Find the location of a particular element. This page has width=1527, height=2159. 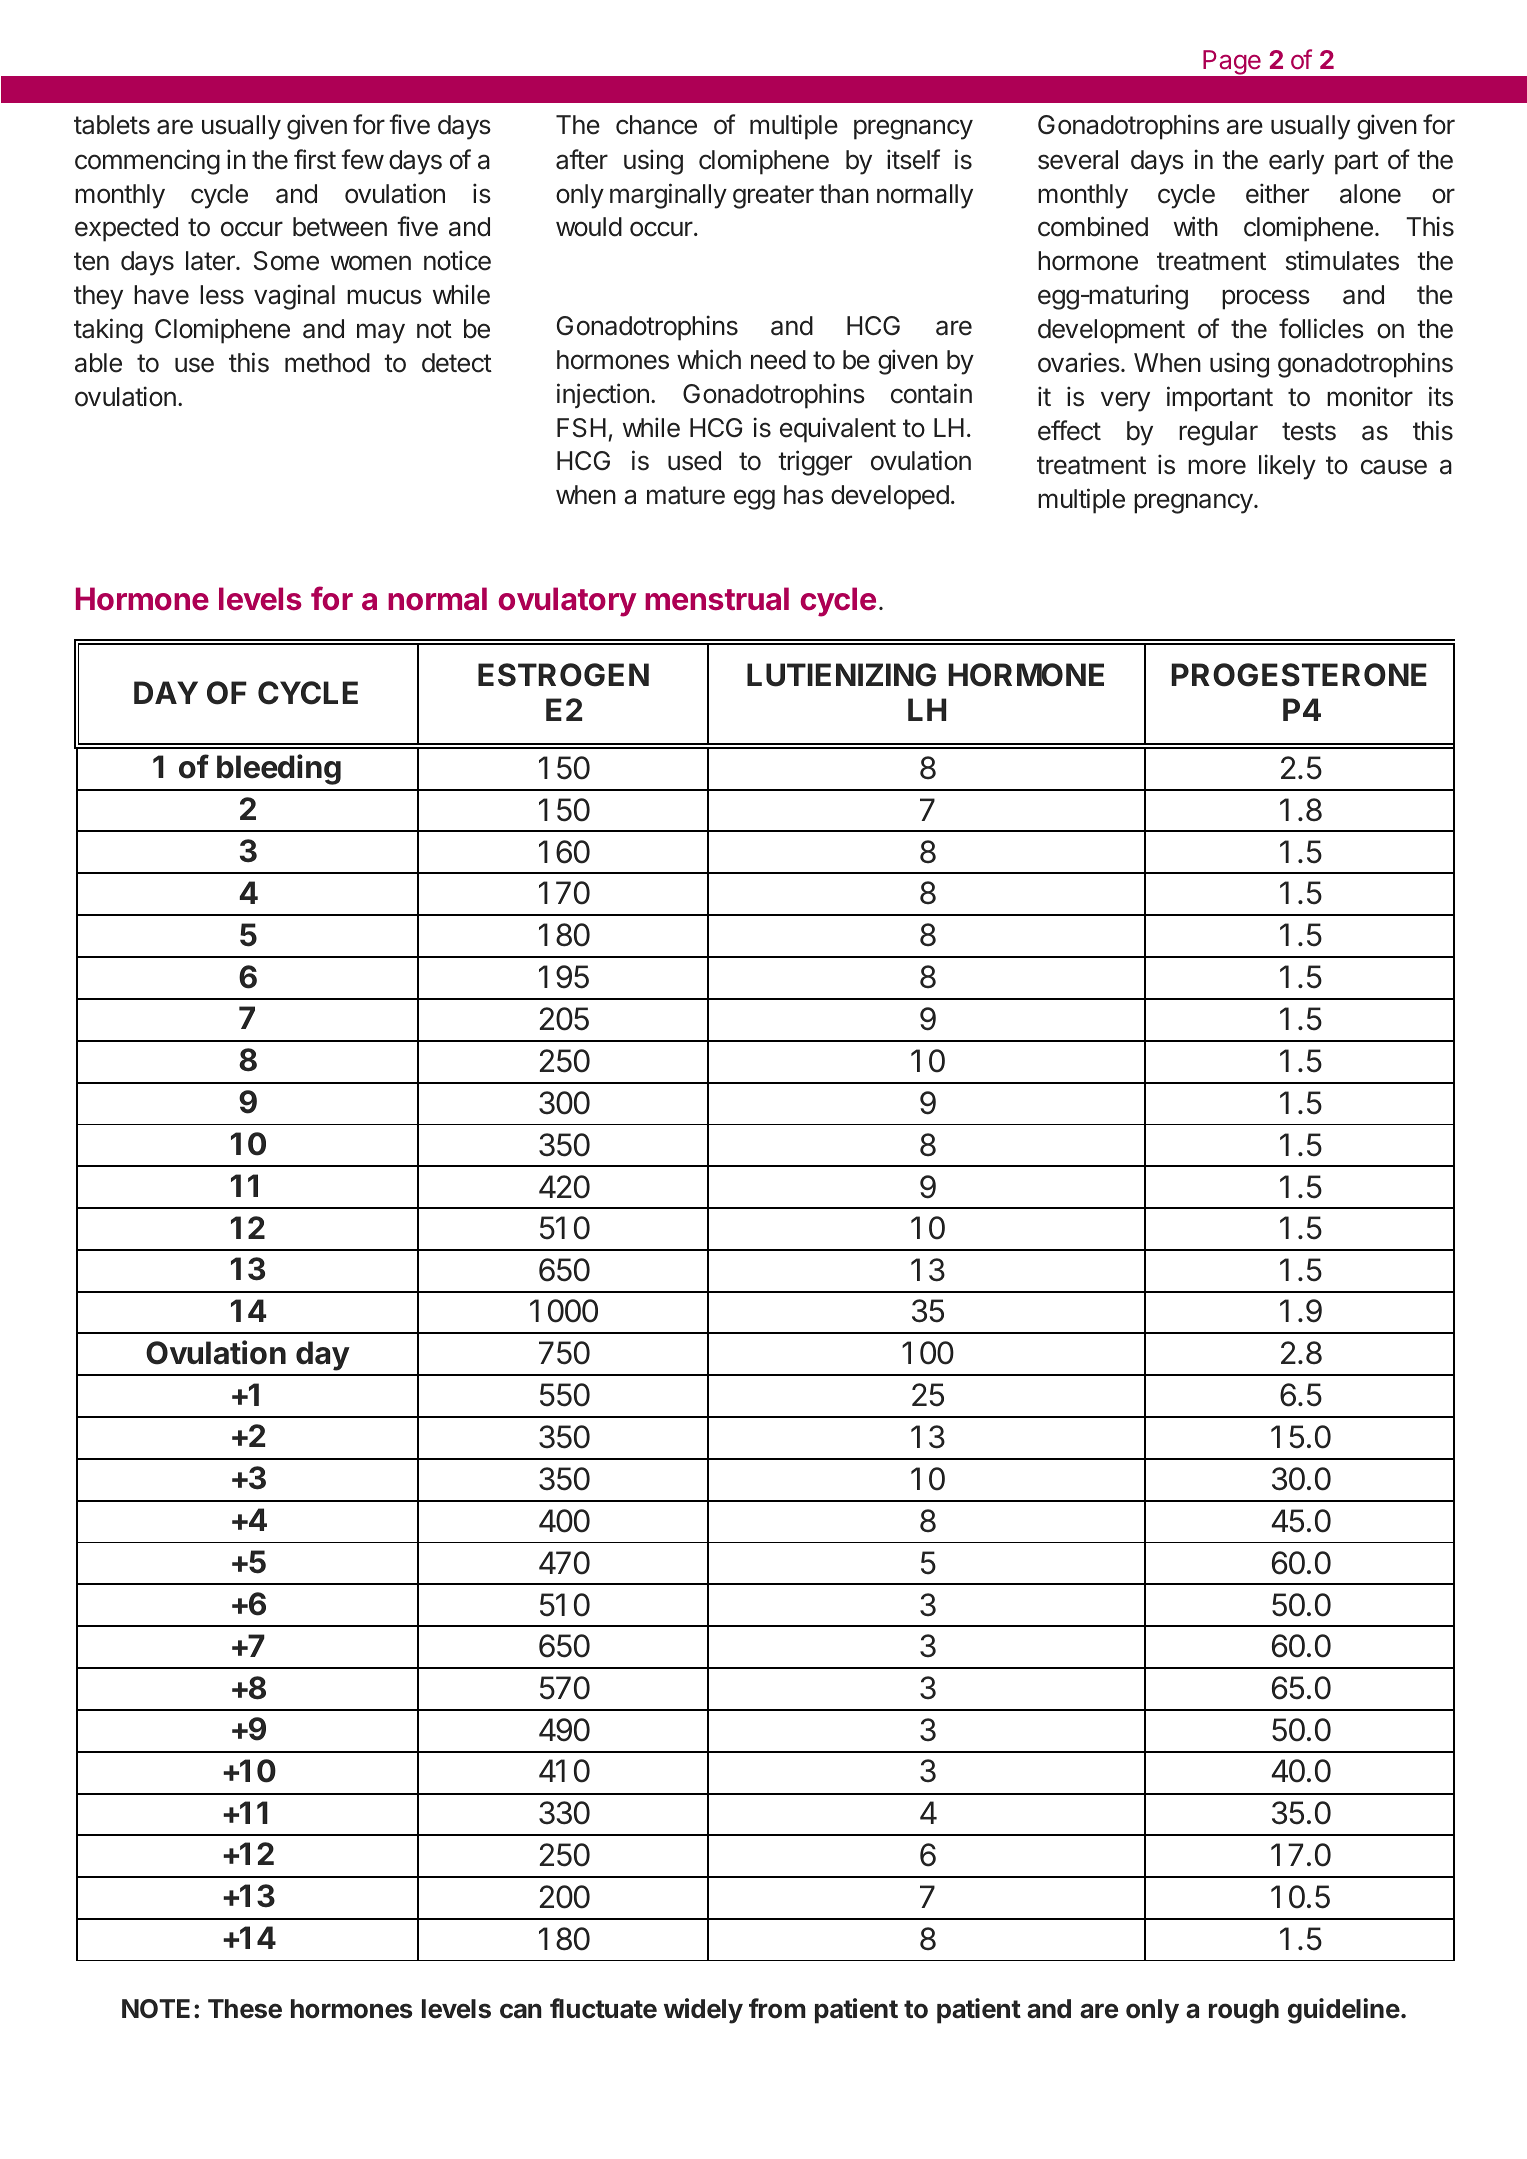

ESTROGEN is located at coordinates (563, 675).
